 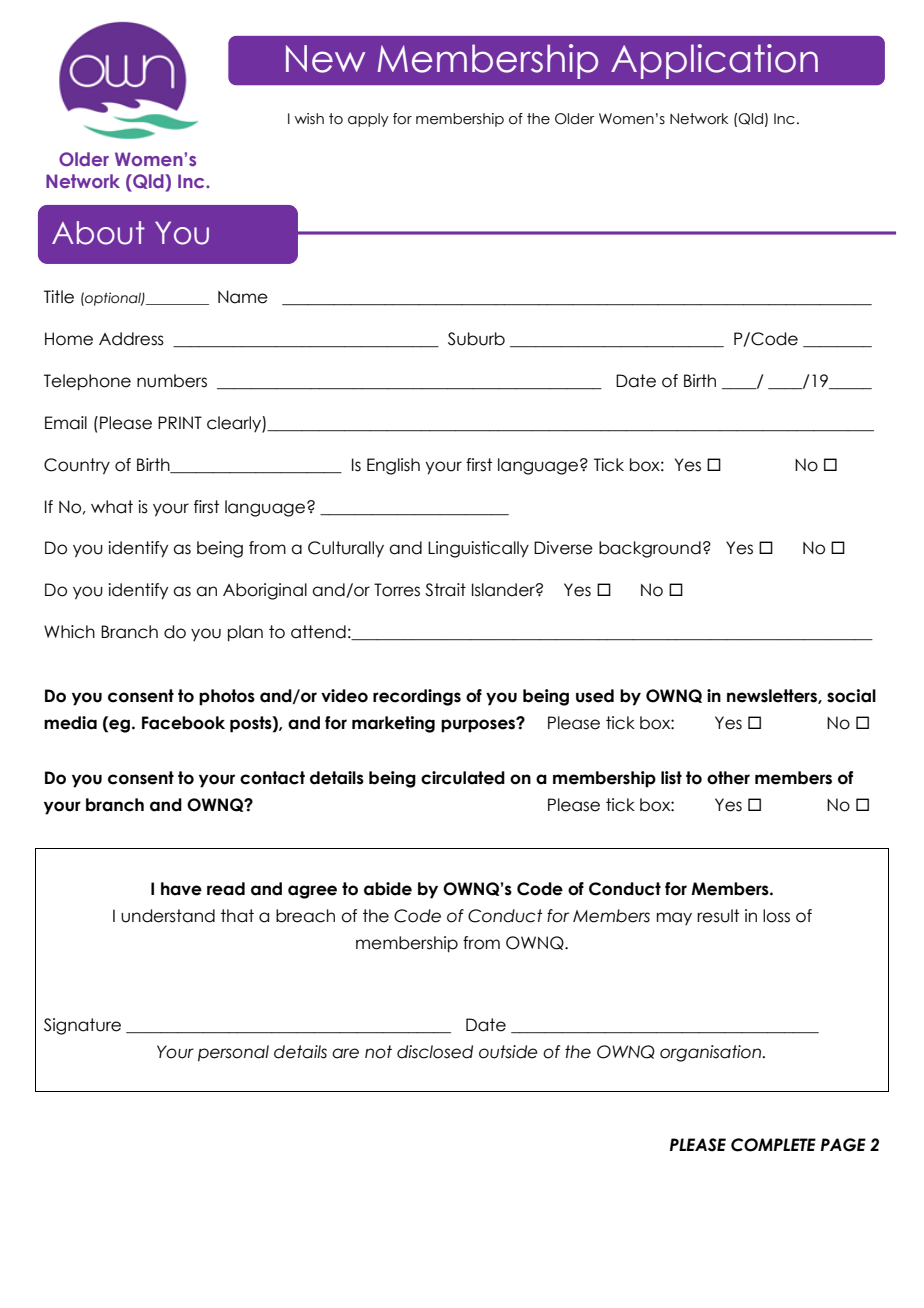 What do you see at coordinates (233, 1053) in the page?
I see `personal` at bounding box center [233, 1053].
